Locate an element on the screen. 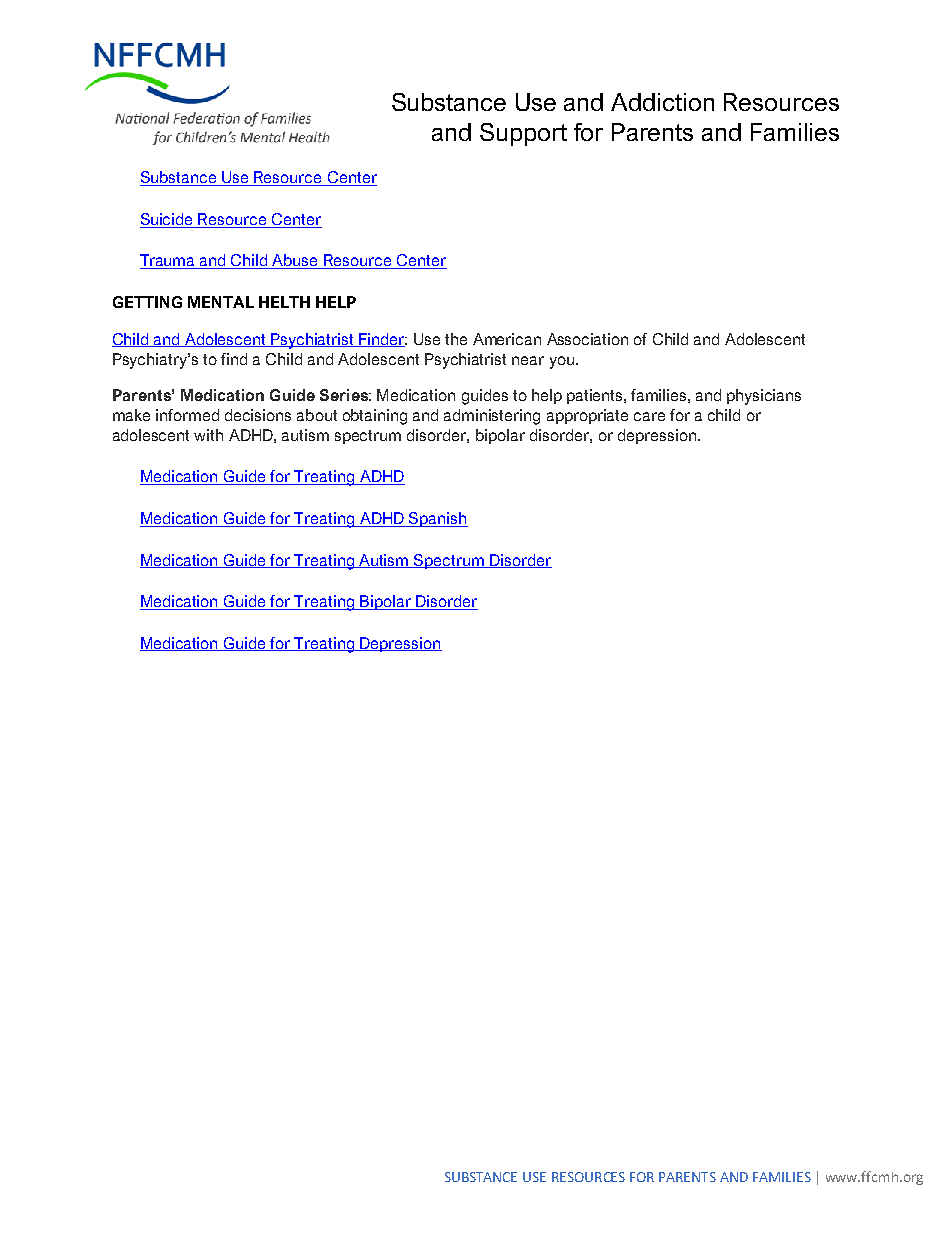 The height and width of the screenshot is (1233, 952). Suicide is located at coordinates (168, 220).
